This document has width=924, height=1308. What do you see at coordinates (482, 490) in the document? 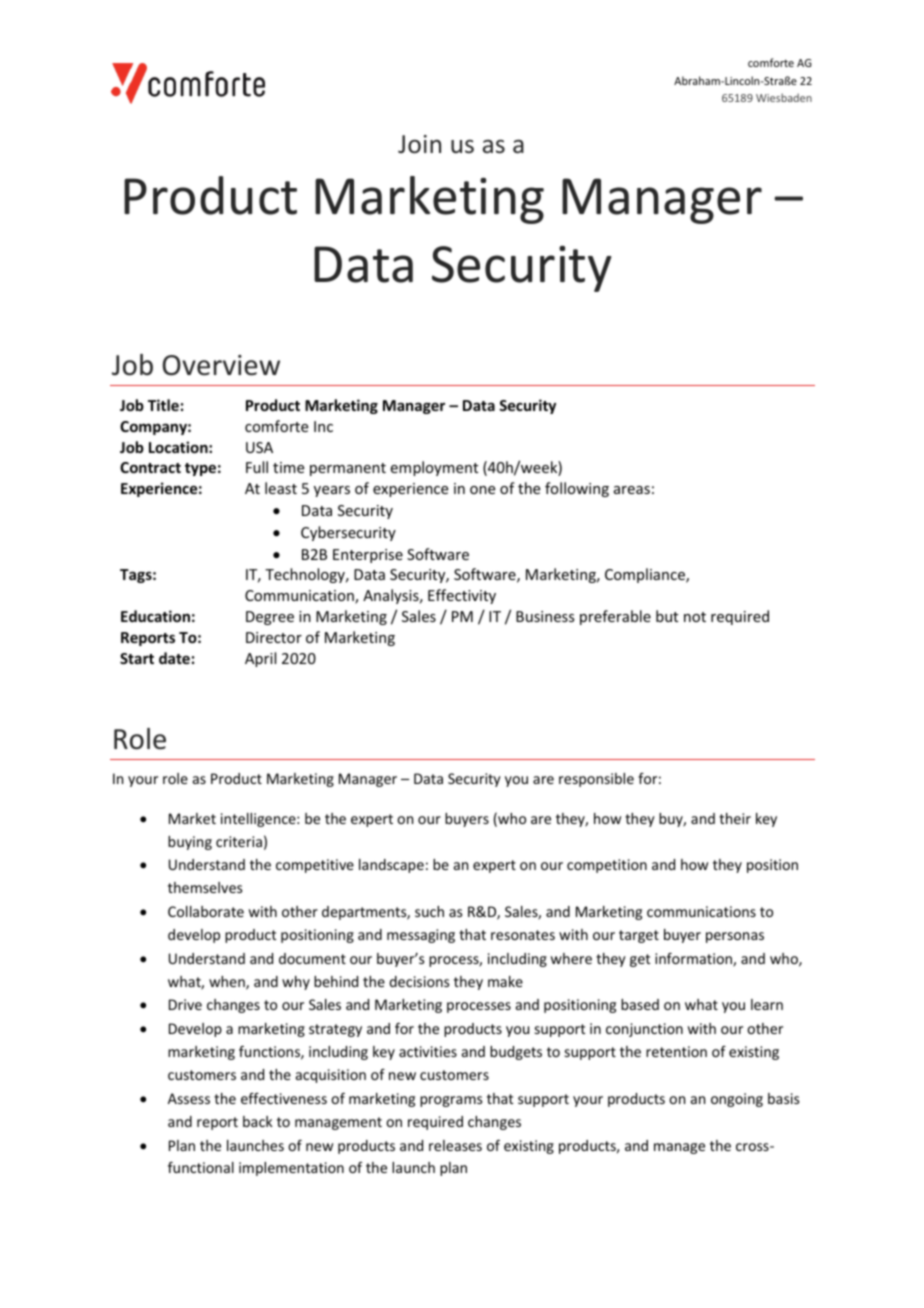
I see `one` at bounding box center [482, 490].
